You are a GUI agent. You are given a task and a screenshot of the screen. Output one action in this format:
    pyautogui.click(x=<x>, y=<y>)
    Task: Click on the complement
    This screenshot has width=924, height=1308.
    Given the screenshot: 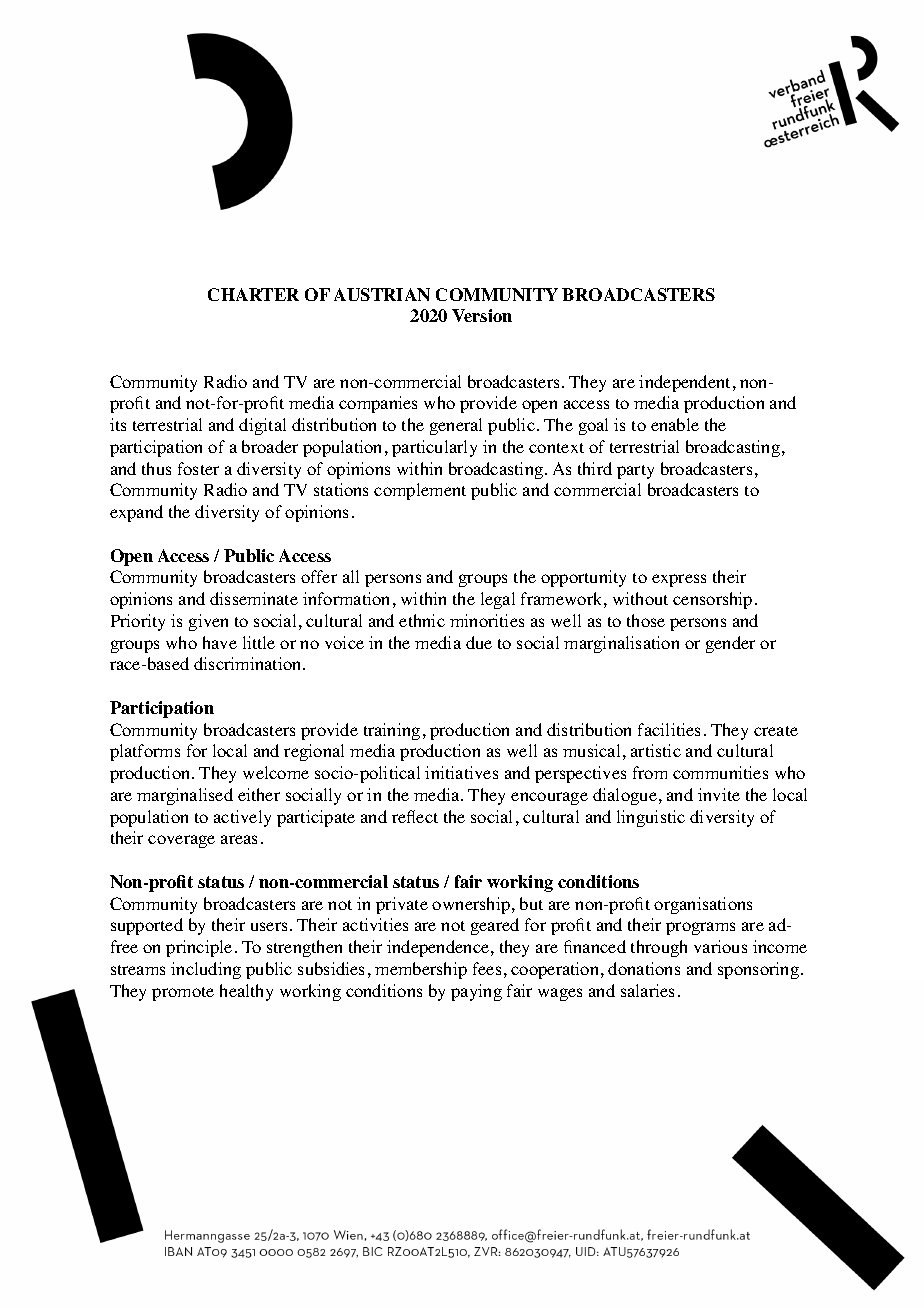 What is the action you would take?
    pyautogui.click(x=420, y=491)
